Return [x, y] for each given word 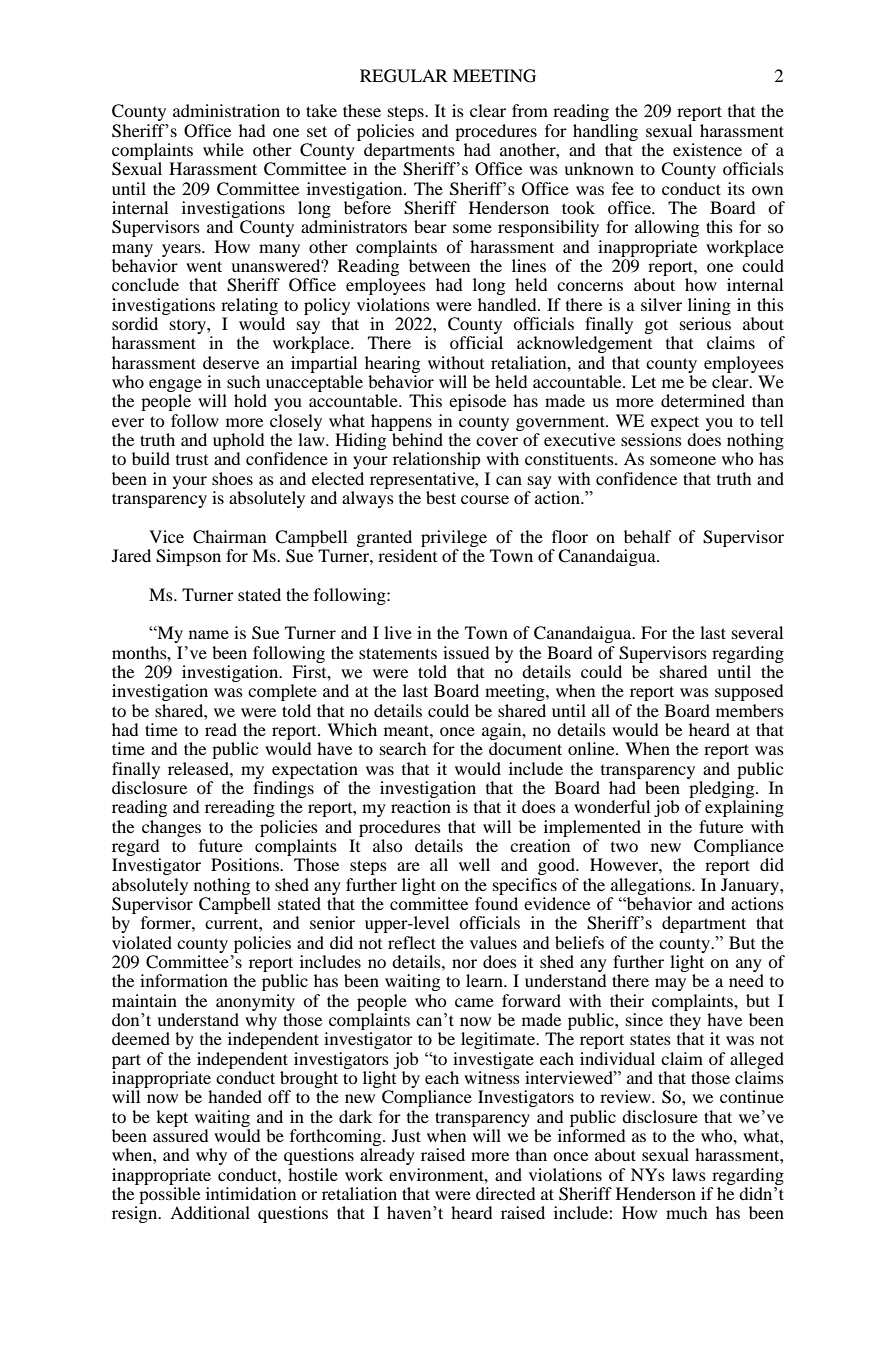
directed [505, 1193]
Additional [210, 1212]
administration [226, 110]
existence [707, 149]
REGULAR [404, 76]
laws [689, 1174]
